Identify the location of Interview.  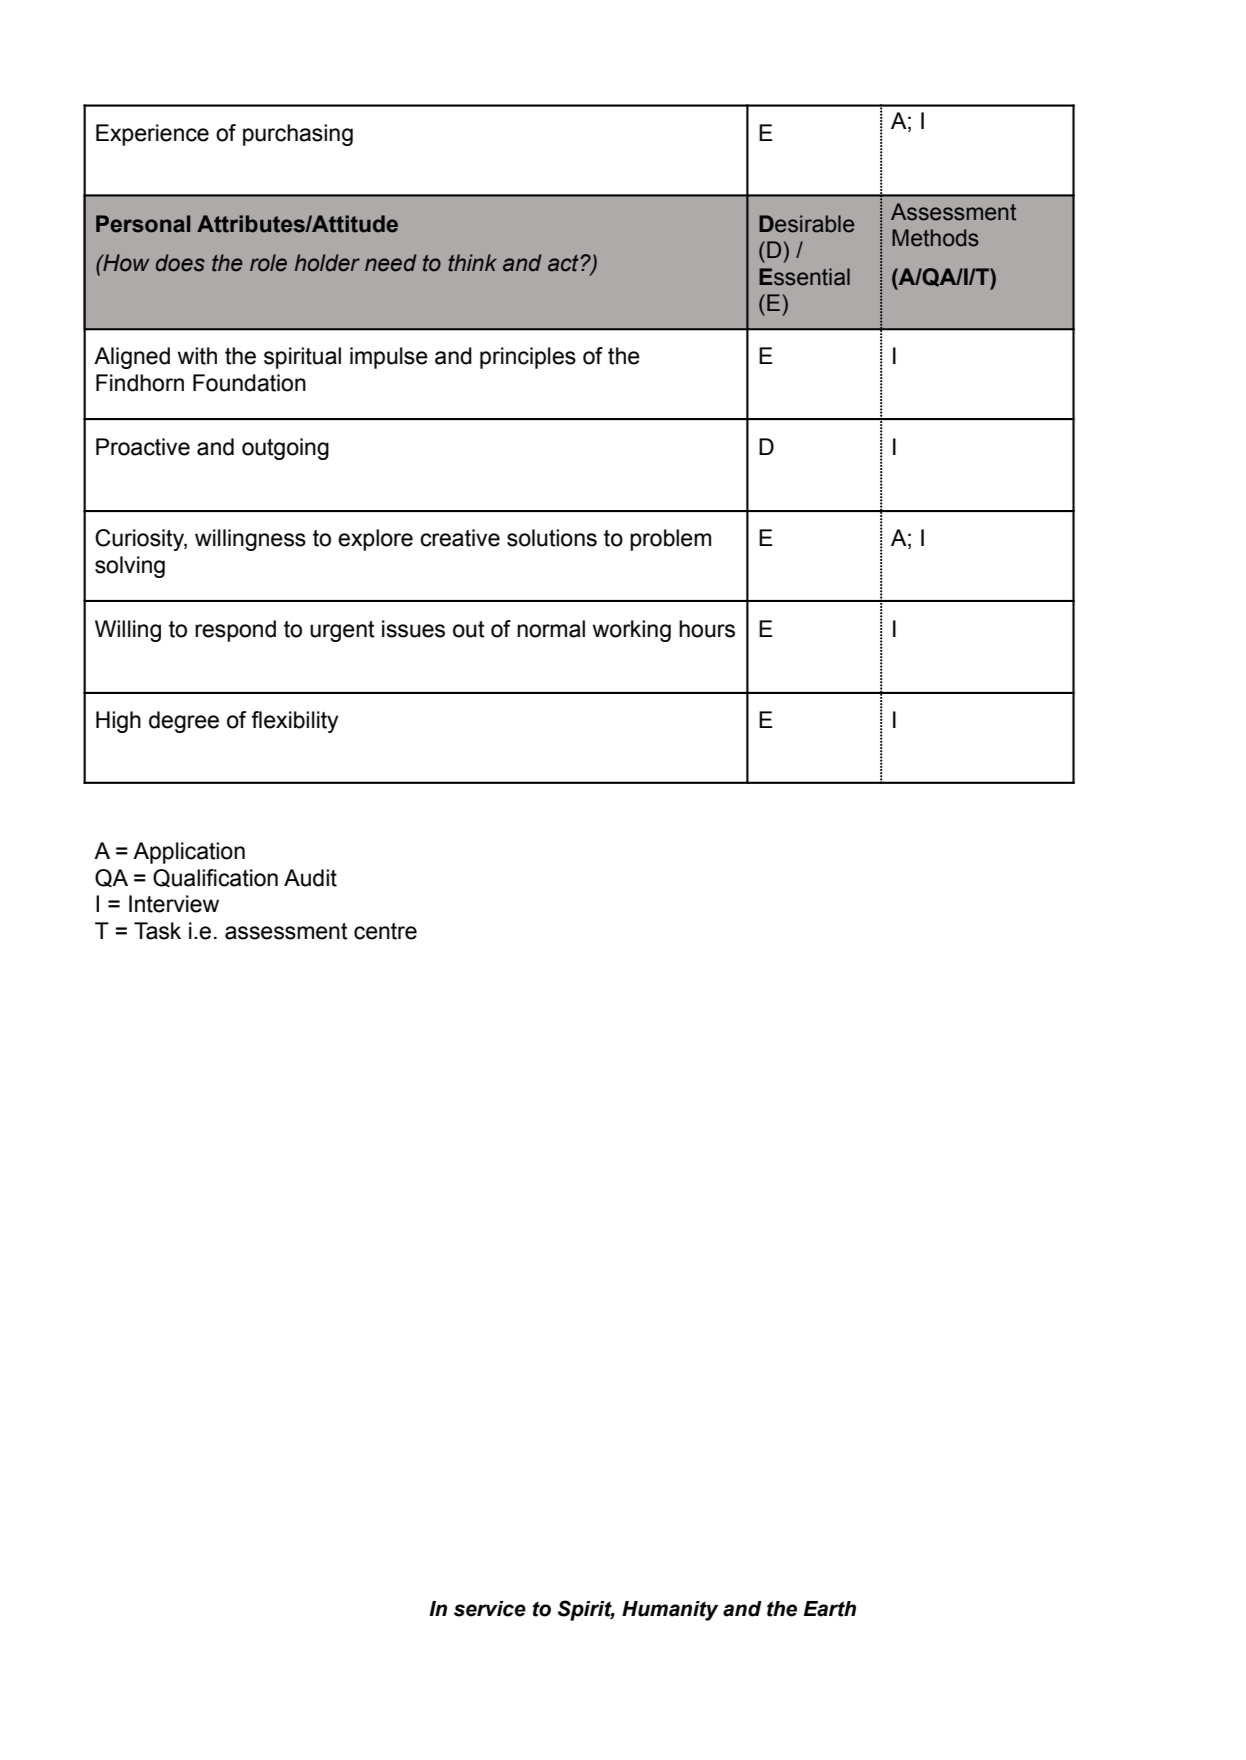
(174, 904).
